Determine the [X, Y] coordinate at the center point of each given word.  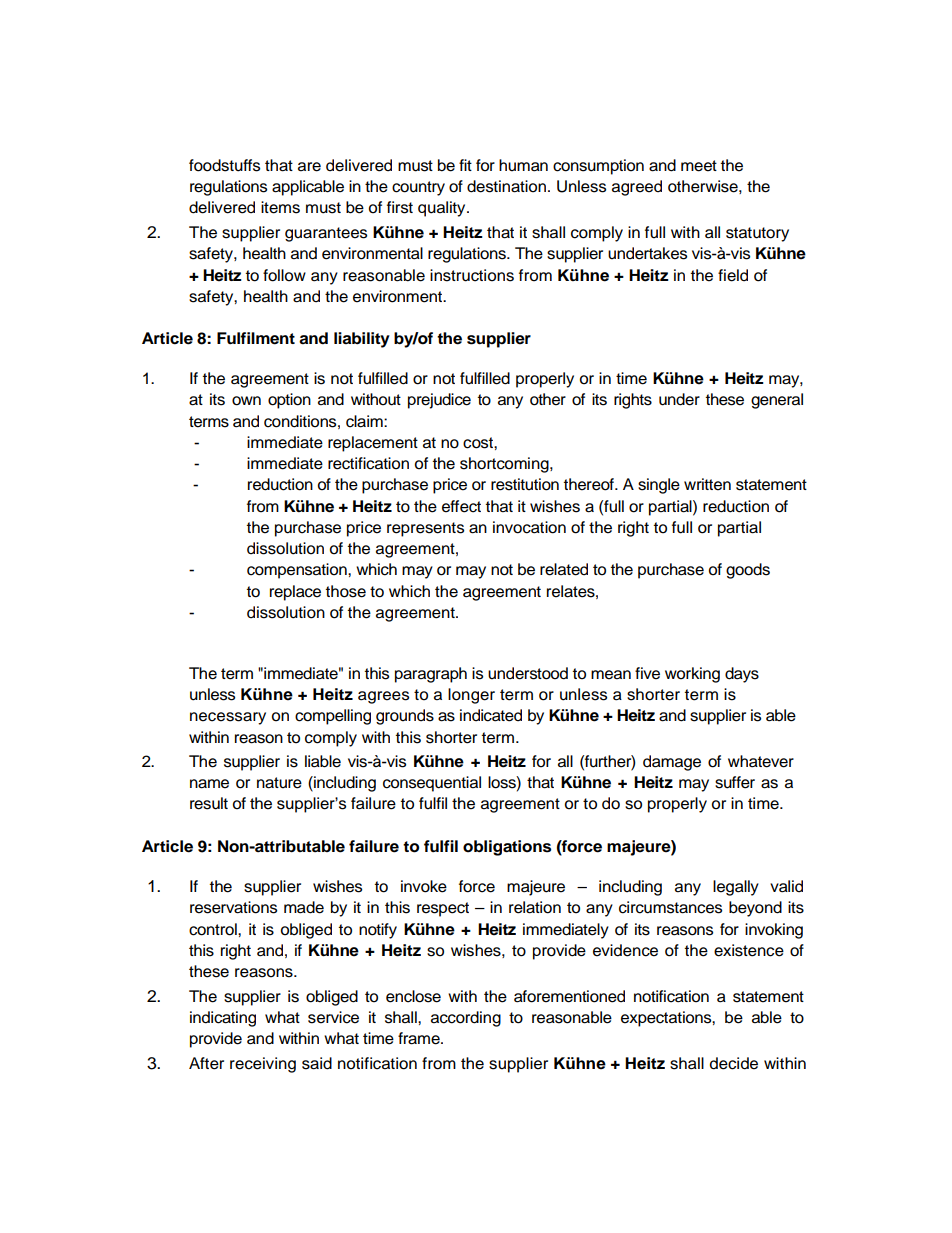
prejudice [439, 401]
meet [699, 166]
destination [506, 186]
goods [748, 571]
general [777, 401]
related [564, 569]
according [466, 1019]
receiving [263, 1065]
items [280, 207]
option [289, 401]
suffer [735, 782]
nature [279, 783]
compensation [298, 571]
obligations [507, 848]
